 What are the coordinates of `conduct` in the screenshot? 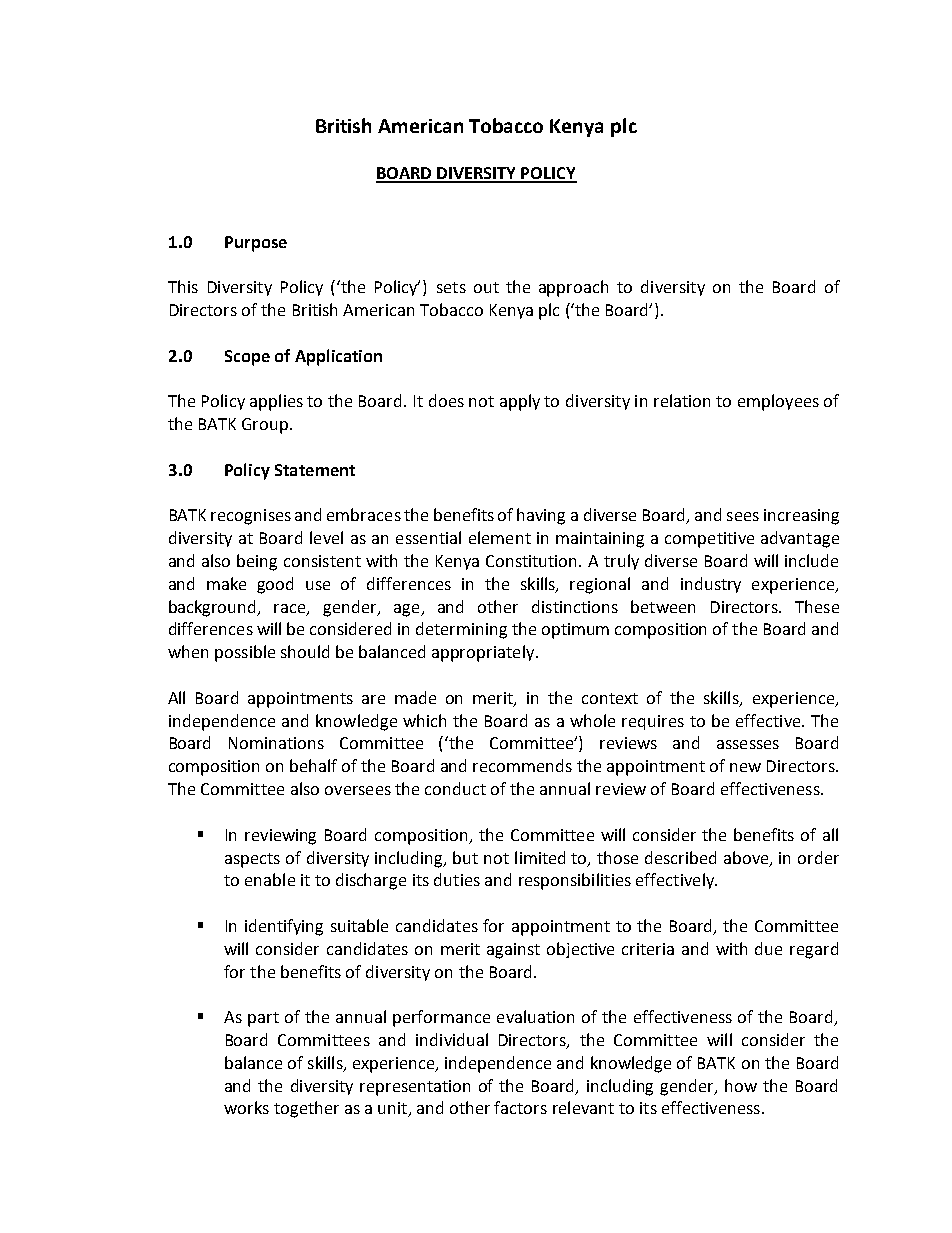 It's located at (455, 788).
